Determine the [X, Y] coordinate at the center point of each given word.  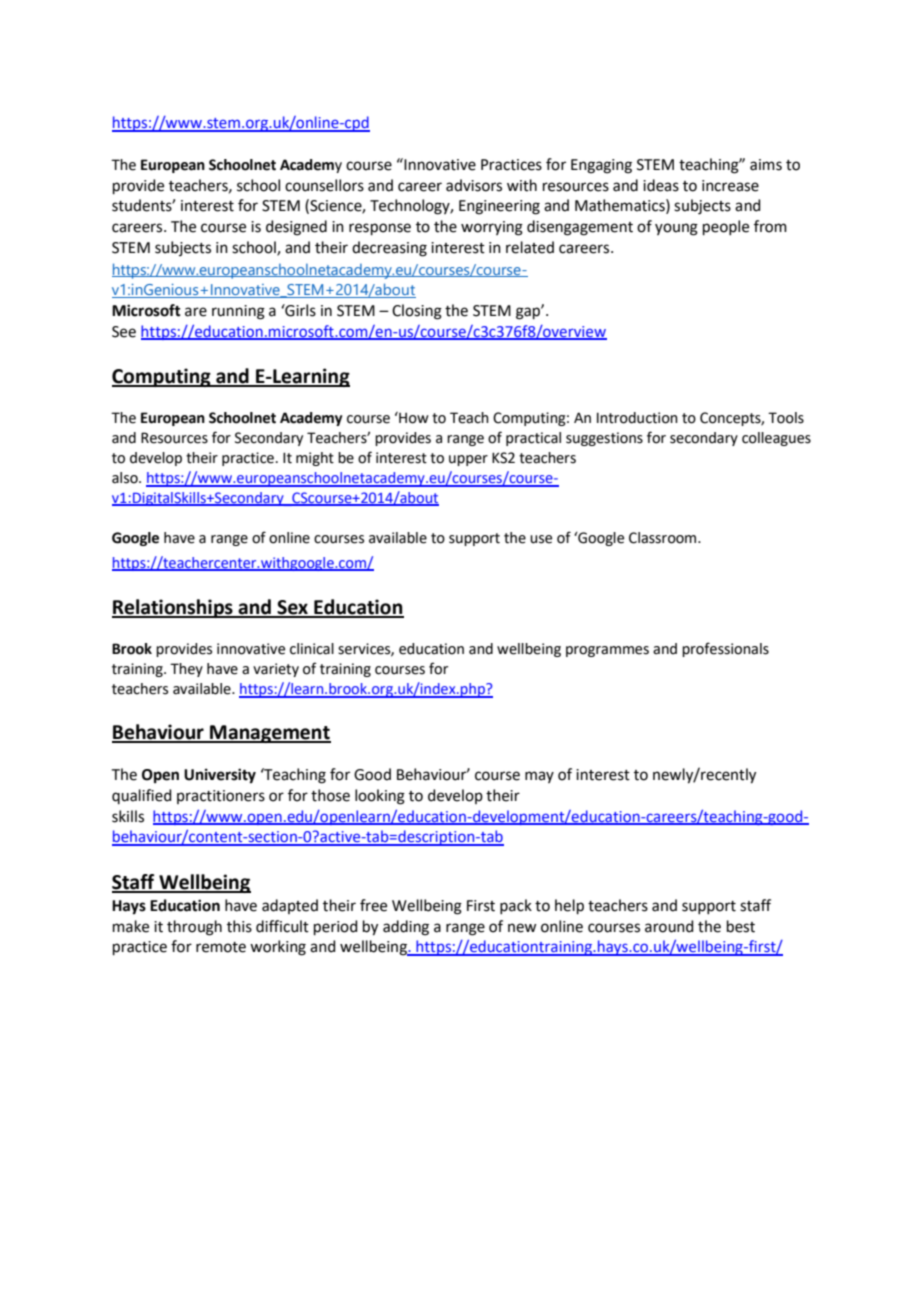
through [194, 928]
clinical [312, 649]
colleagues [776, 439]
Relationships [173, 608]
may [539, 777]
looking [380, 797]
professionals [725, 649]
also [126, 478]
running [238, 312]
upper [468, 460]
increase [730, 186]
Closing [417, 312]
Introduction [637, 418]
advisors [474, 185]
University [220, 776]
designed [296, 228]
